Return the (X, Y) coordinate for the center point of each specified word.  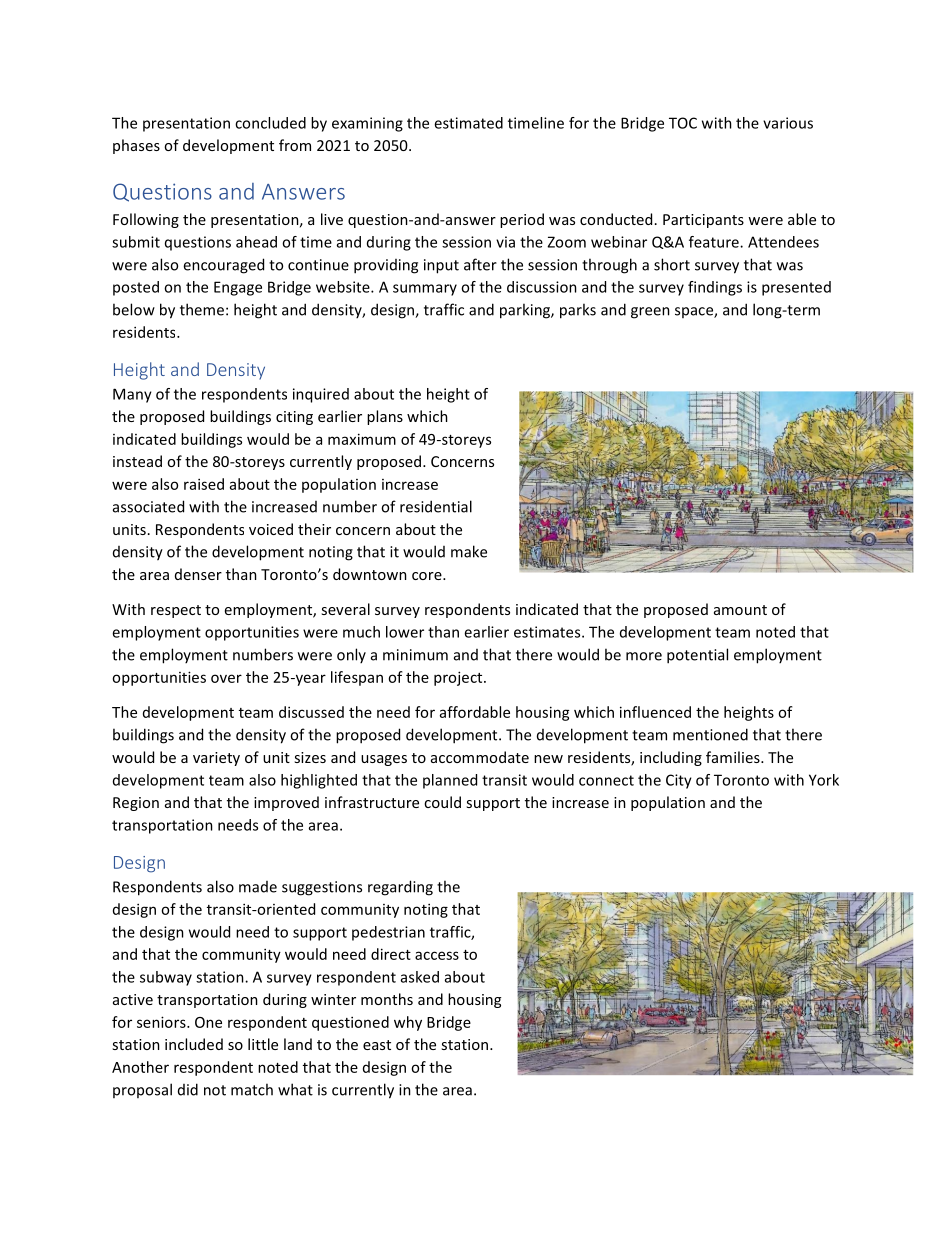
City (679, 781)
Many (132, 395)
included (194, 1044)
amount (740, 610)
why (408, 1023)
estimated (468, 123)
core (428, 576)
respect (176, 611)
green (650, 313)
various (788, 123)
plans (385, 417)
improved (286, 803)
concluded (270, 123)
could (442, 802)
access (437, 955)
